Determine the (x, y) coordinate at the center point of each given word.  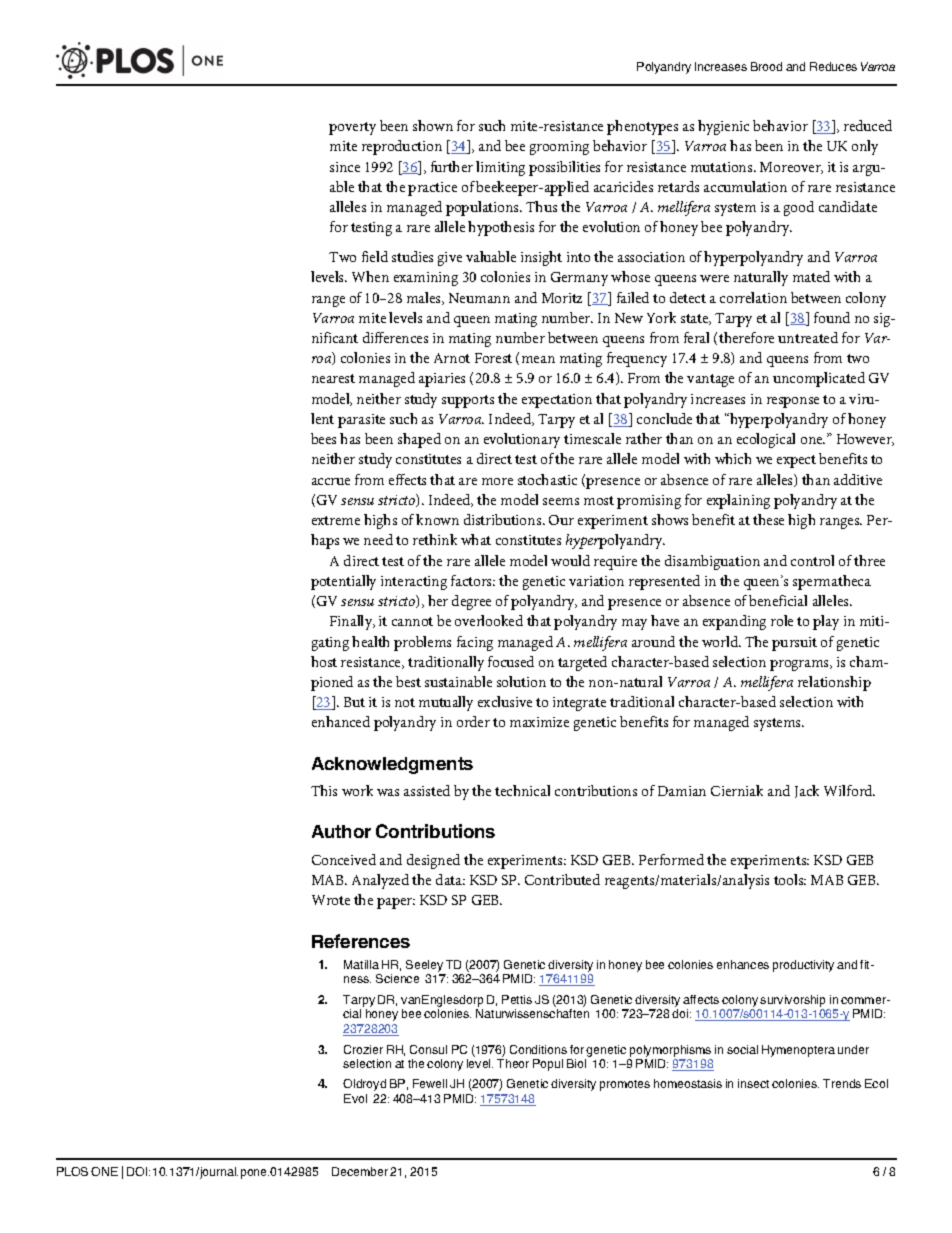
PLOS (72, 1171)
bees (323, 438)
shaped (419, 440)
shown (433, 125)
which (733, 458)
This (324, 790)
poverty (352, 128)
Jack (807, 791)
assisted (427, 790)
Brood (766, 66)
